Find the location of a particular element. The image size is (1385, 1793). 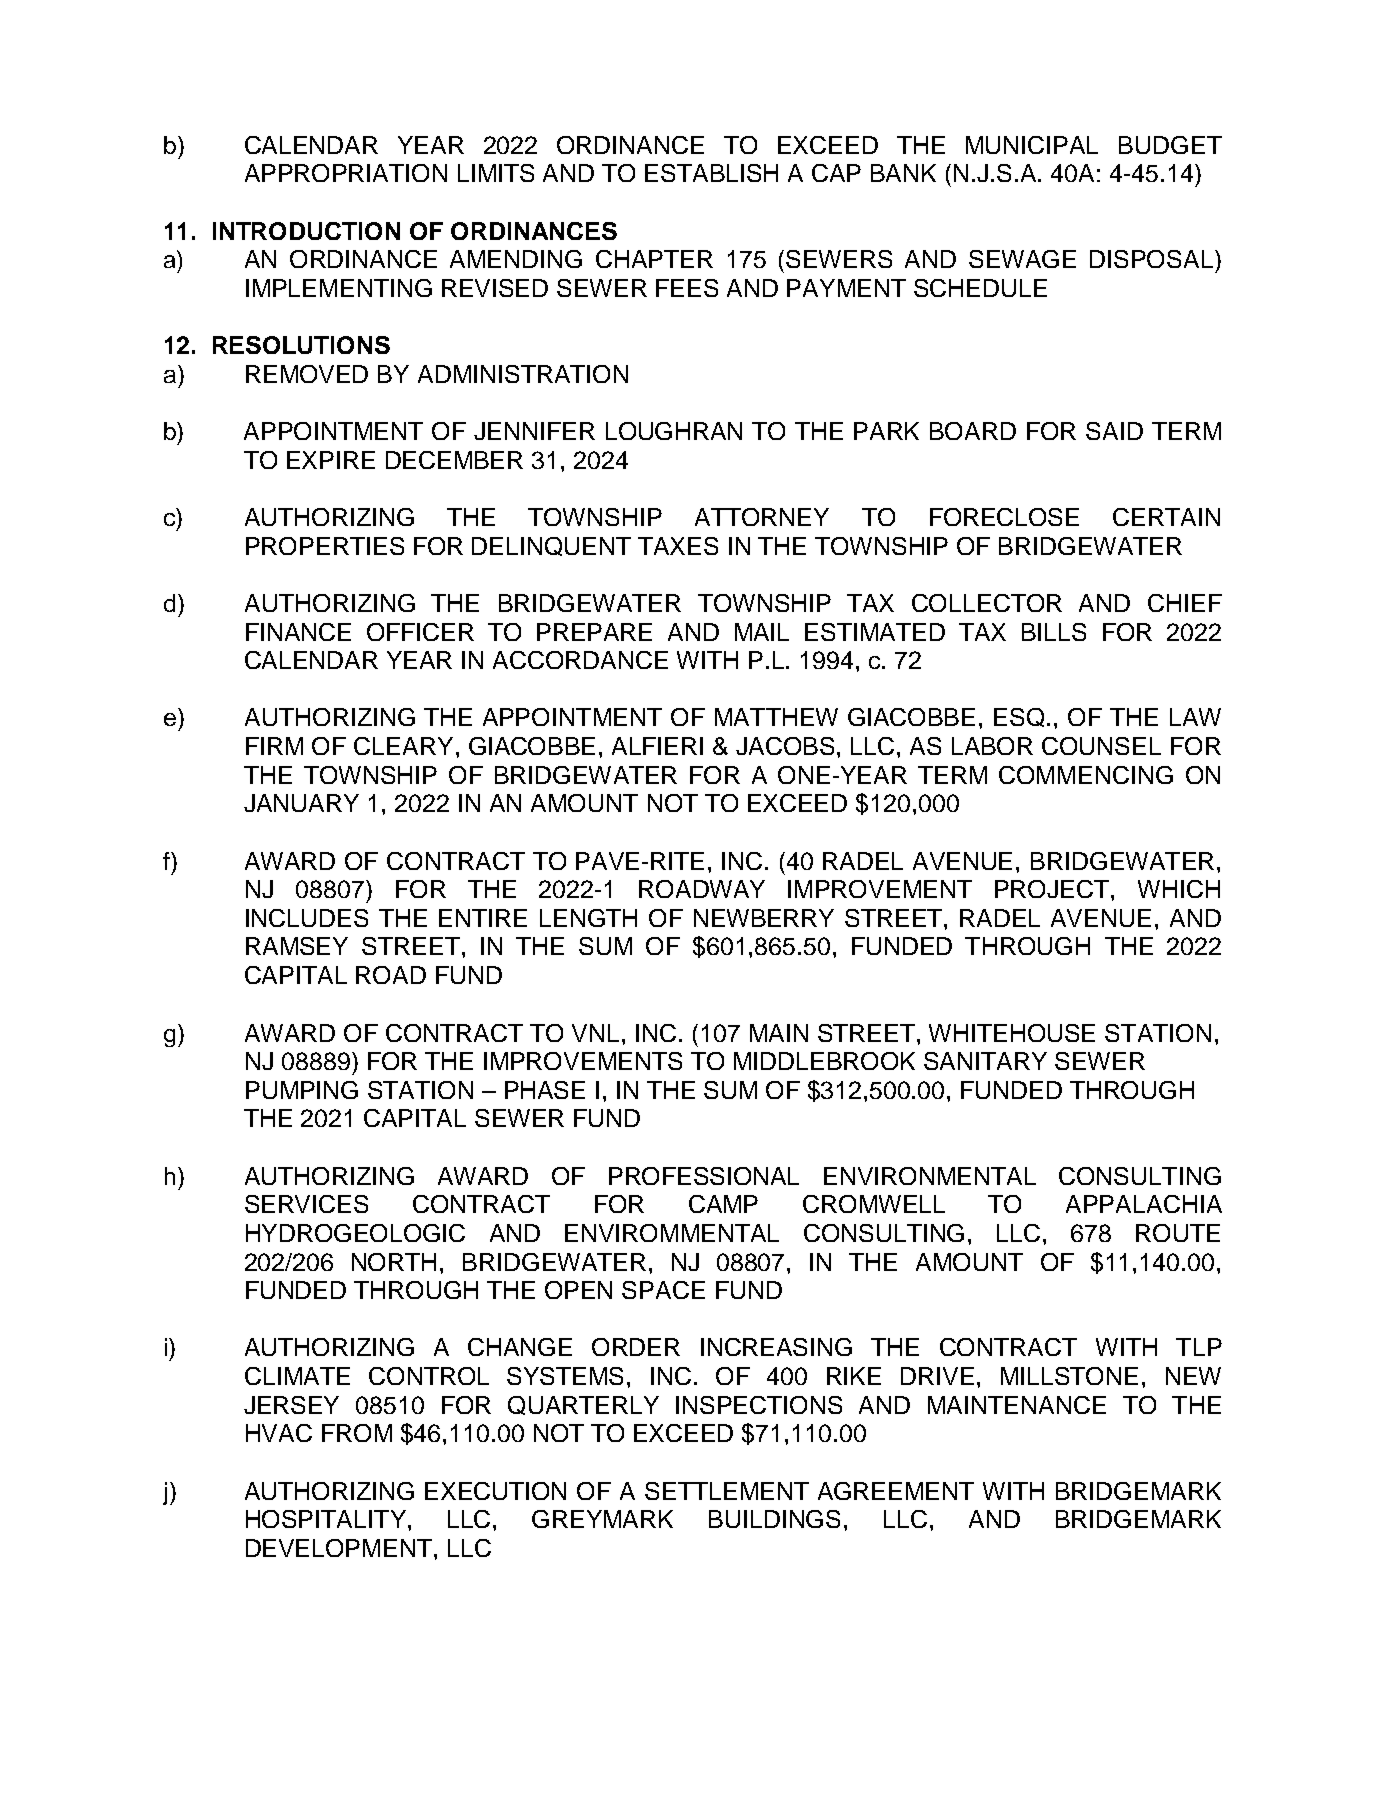

APPROPRIATION is located at coordinates (346, 173).
